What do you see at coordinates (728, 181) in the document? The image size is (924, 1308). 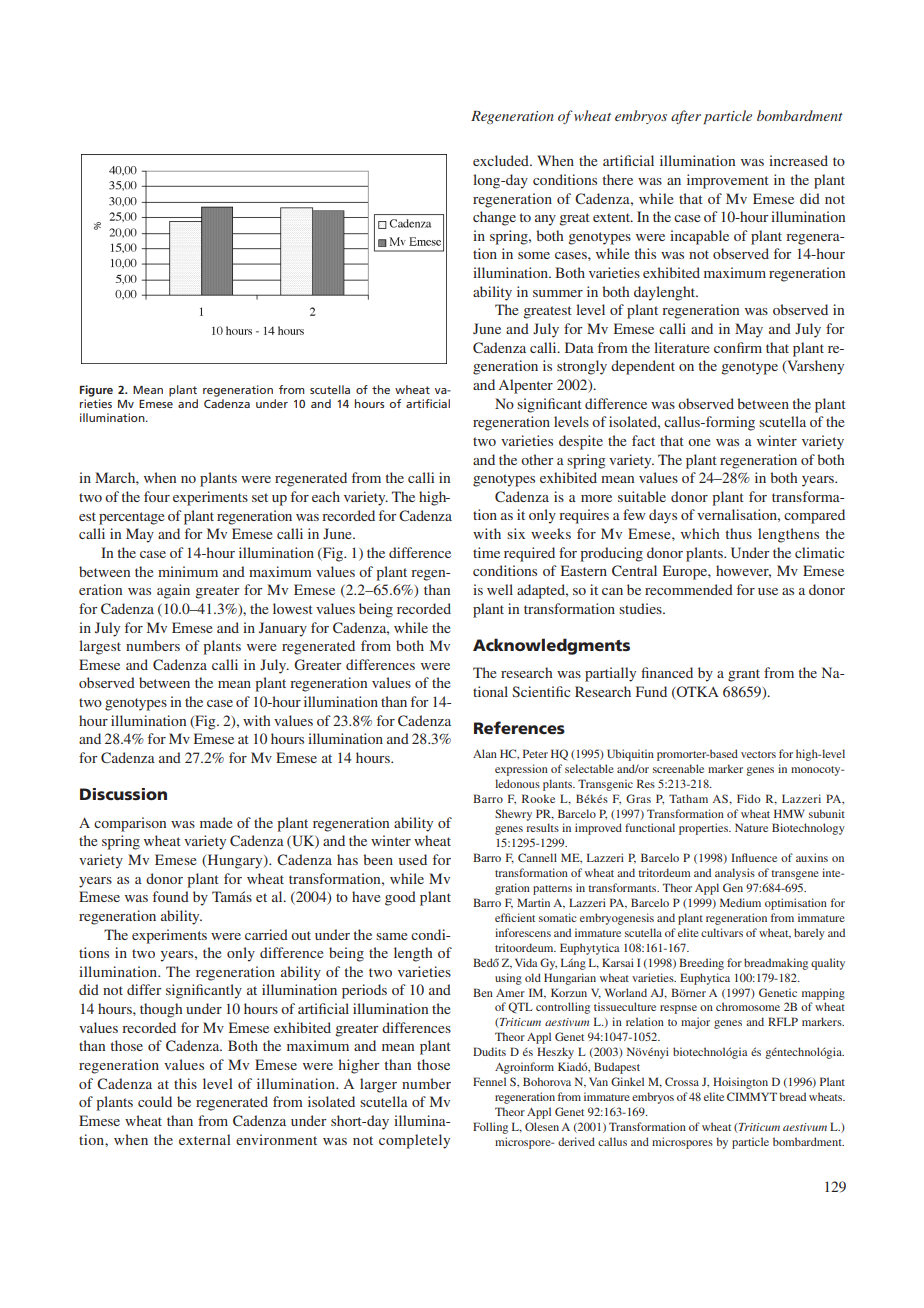 I see `improvement` at bounding box center [728, 181].
